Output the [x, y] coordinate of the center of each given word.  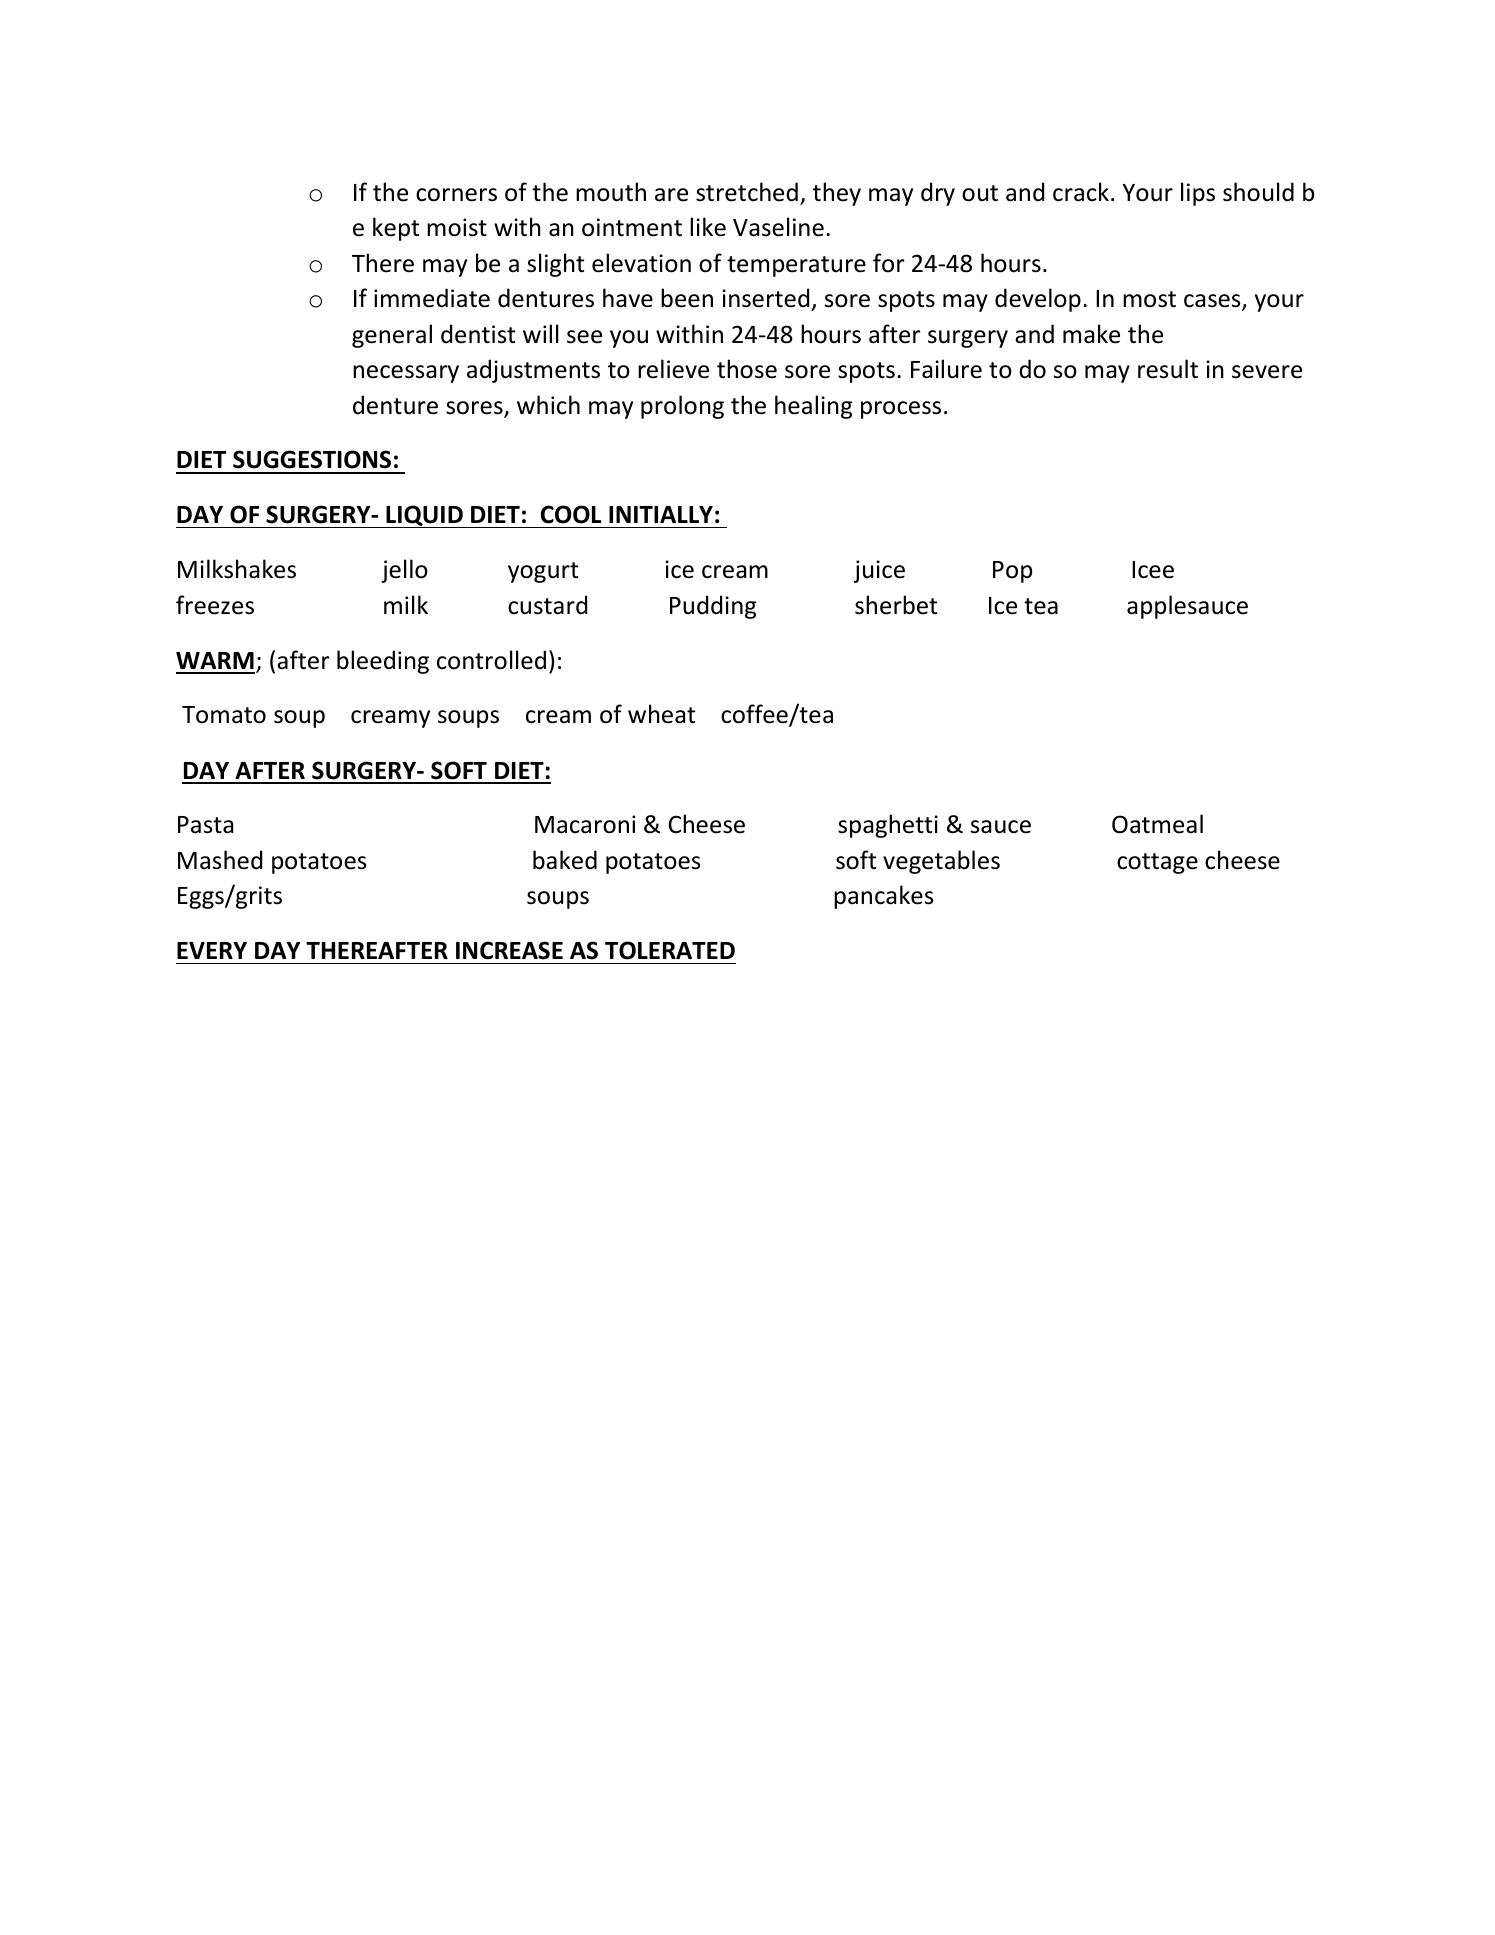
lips [1198, 194]
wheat [661, 714]
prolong [682, 407]
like [708, 227]
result [1168, 369]
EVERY [212, 950]
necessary [406, 374]
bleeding [383, 662]
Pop [1012, 572]
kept [396, 229]
